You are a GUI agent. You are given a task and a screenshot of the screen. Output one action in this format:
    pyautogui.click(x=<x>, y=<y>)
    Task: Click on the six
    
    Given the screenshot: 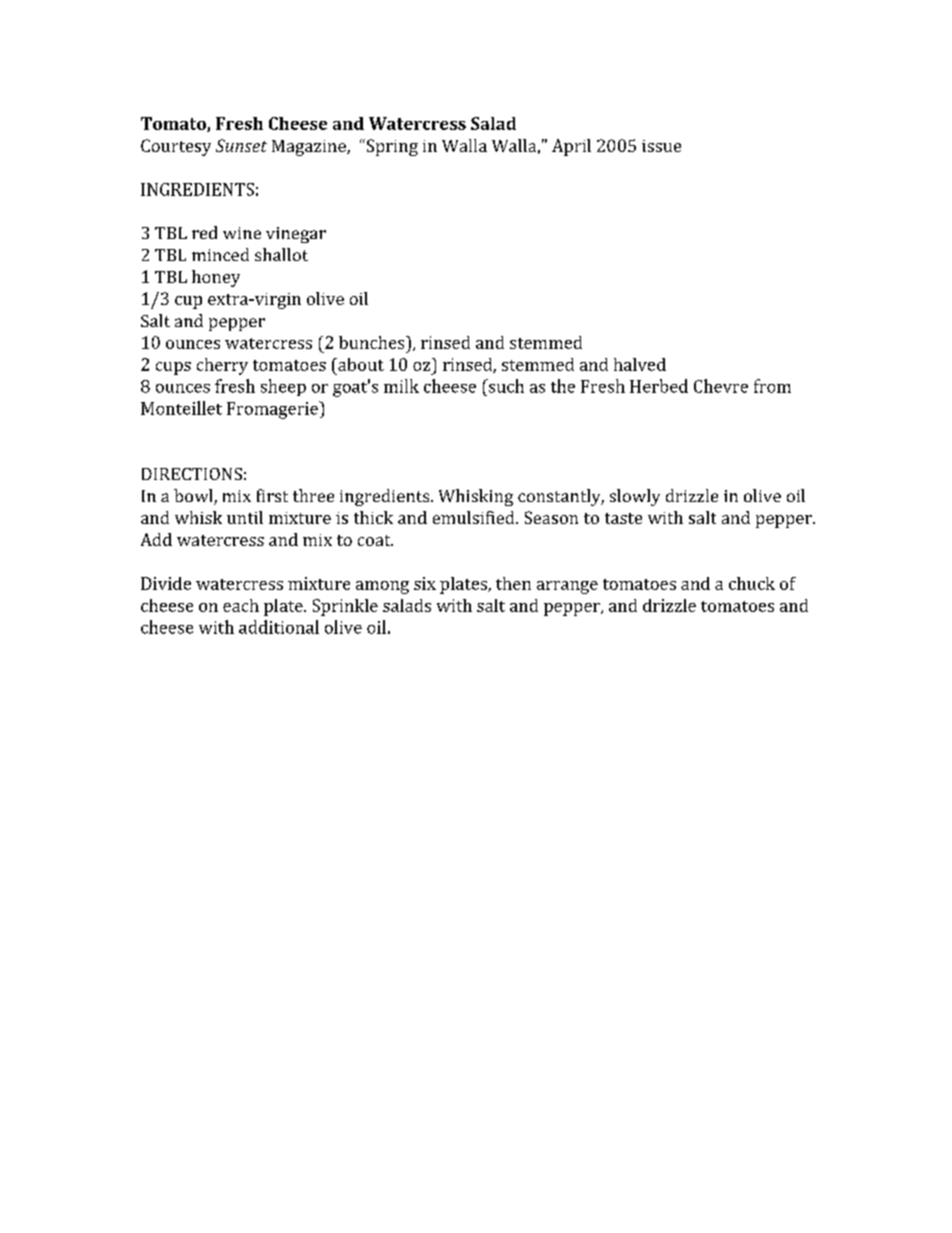 What is the action you would take?
    pyautogui.click(x=425, y=583)
